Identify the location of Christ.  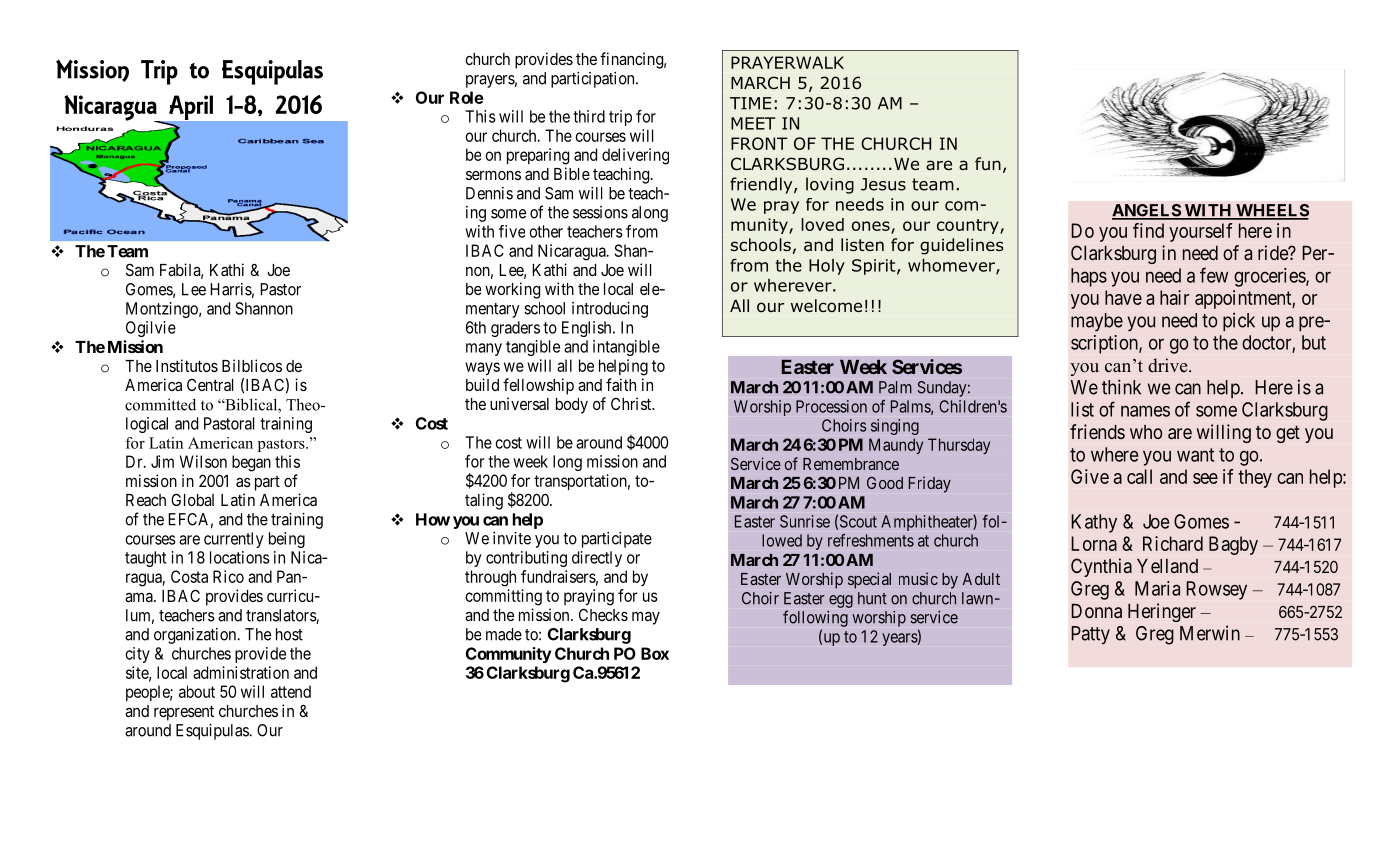
(632, 403).
